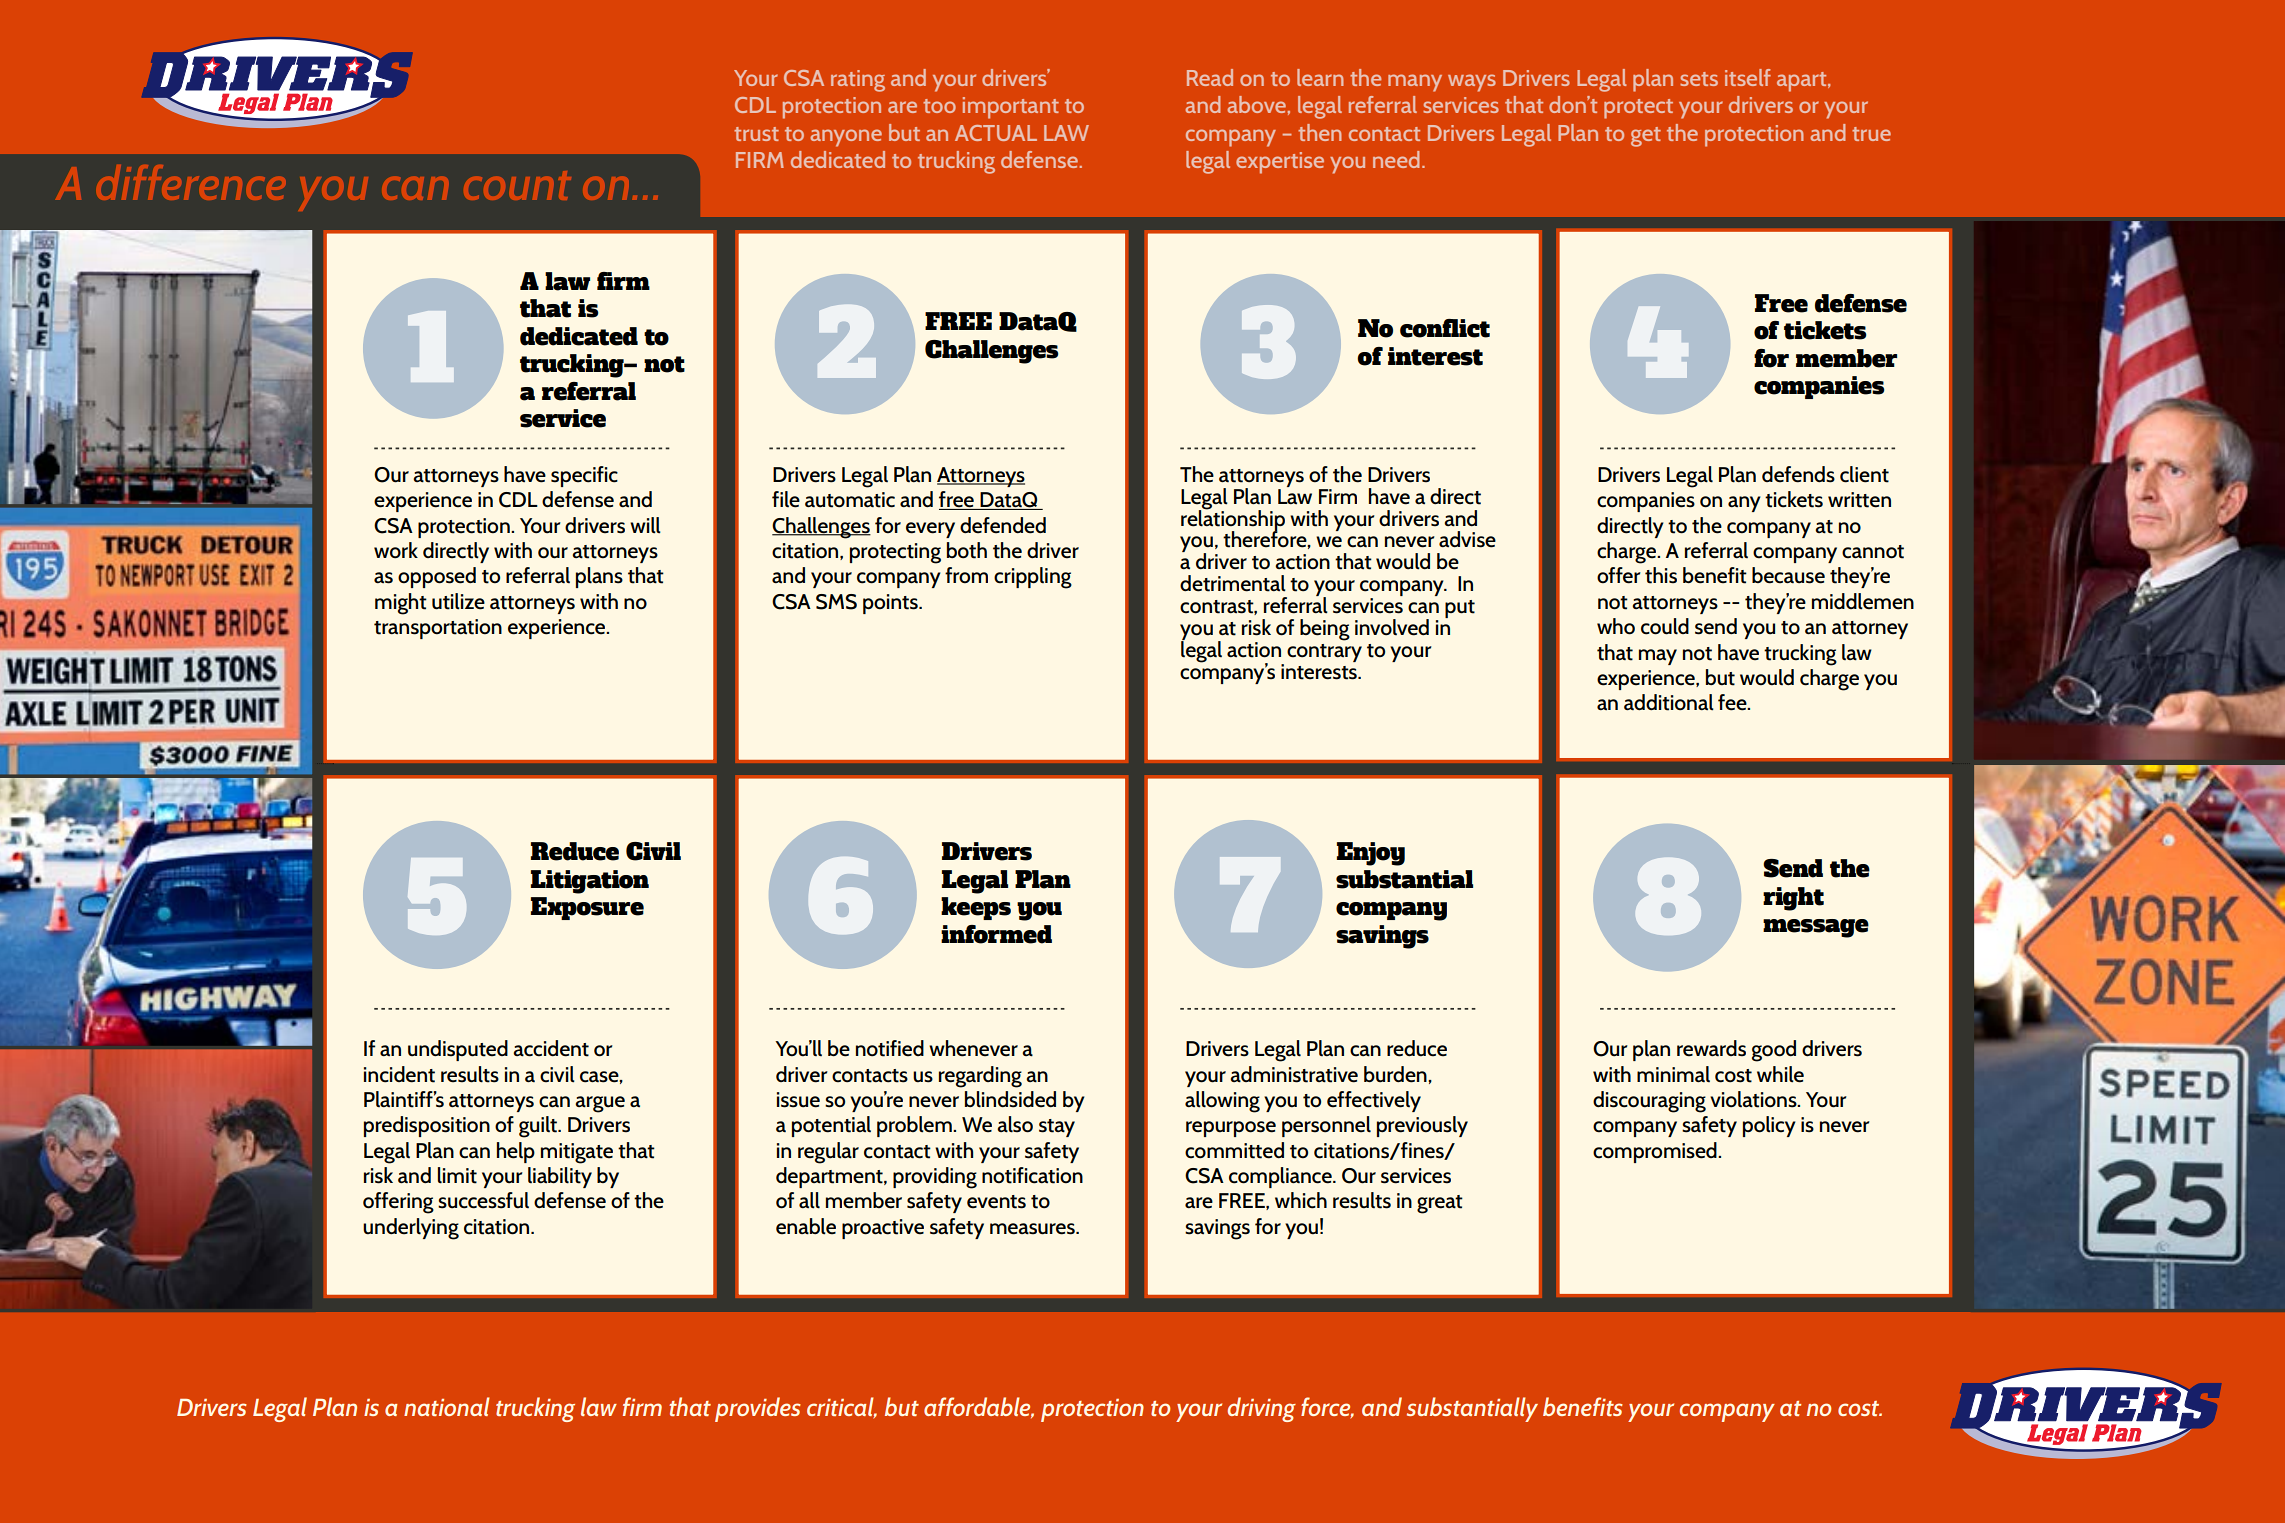  I want to click on important, so click(1011, 108).
